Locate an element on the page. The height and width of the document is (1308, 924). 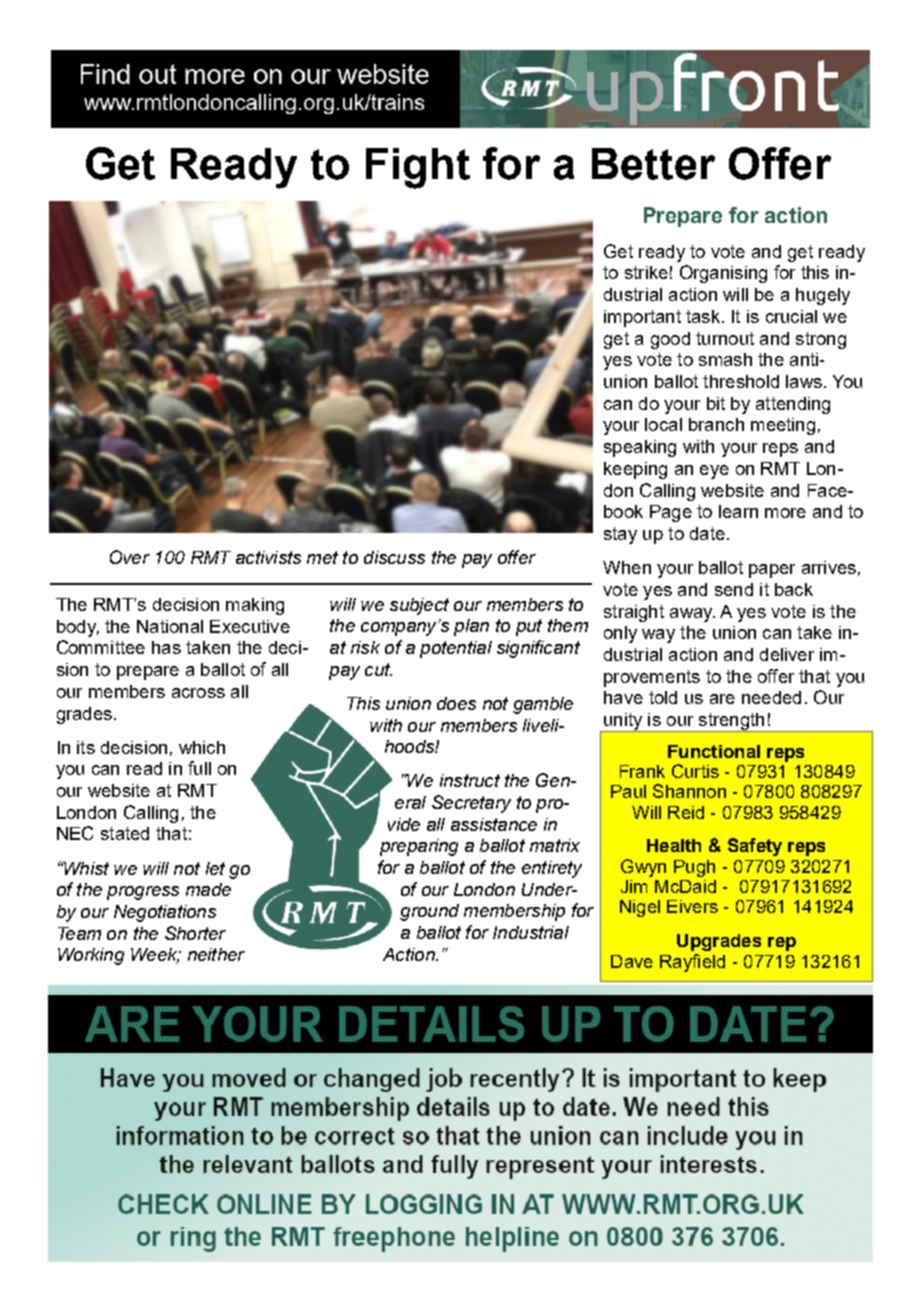
Organising is located at coordinates (723, 274).
